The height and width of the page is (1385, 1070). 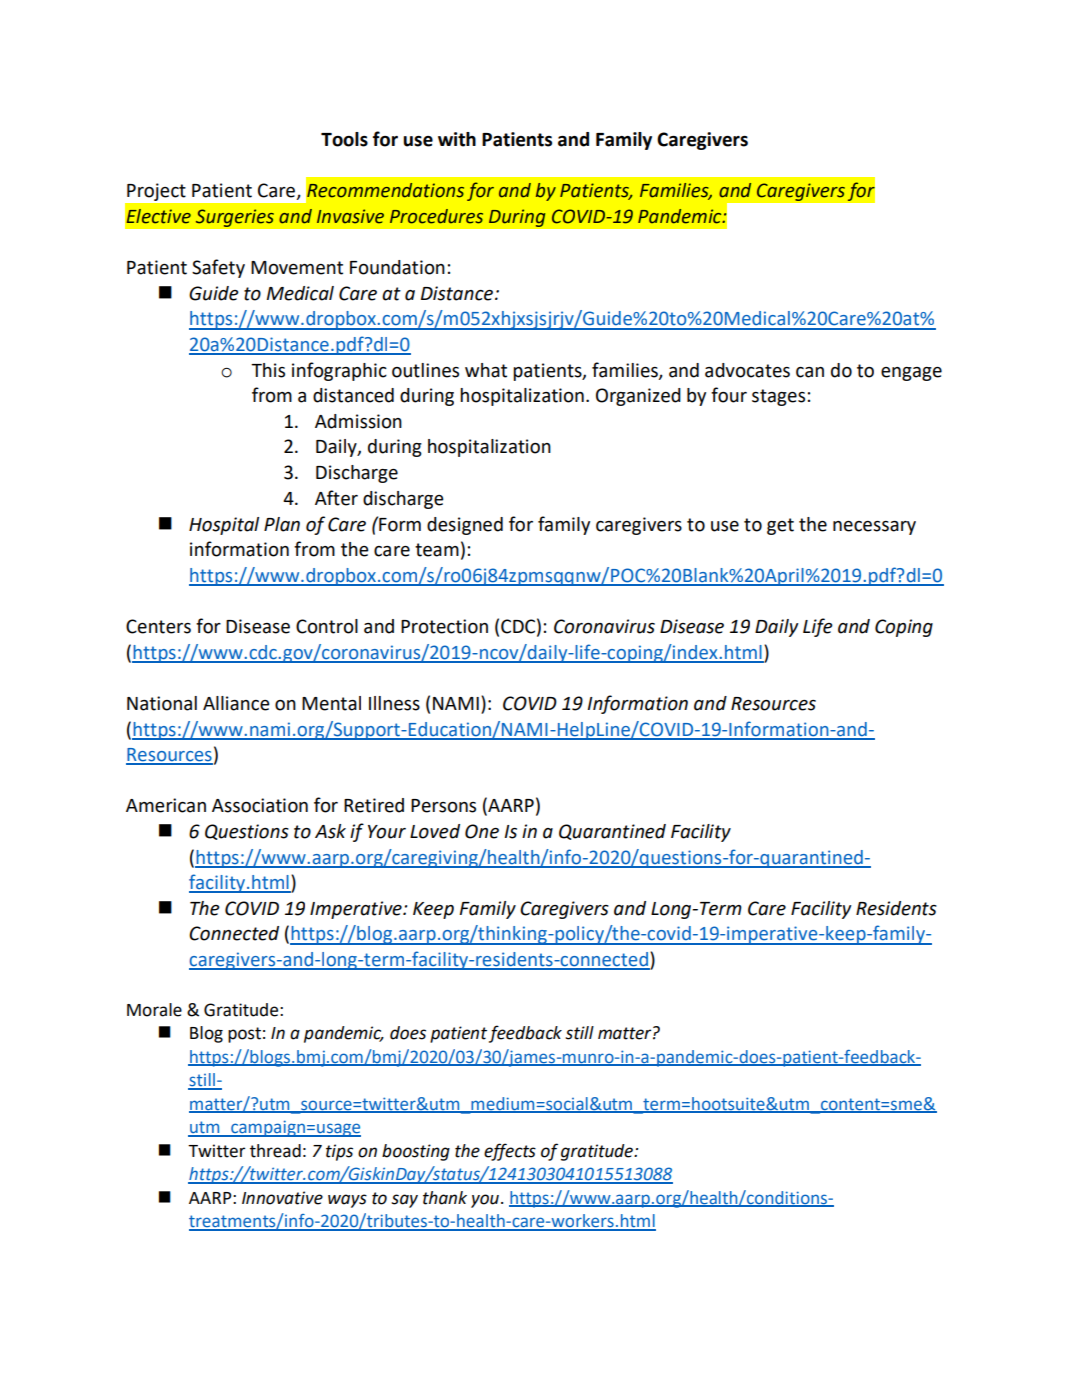 What do you see at coordinates (435, 831) in the page?
I see `Loved` at bounding box center [435, 831].
